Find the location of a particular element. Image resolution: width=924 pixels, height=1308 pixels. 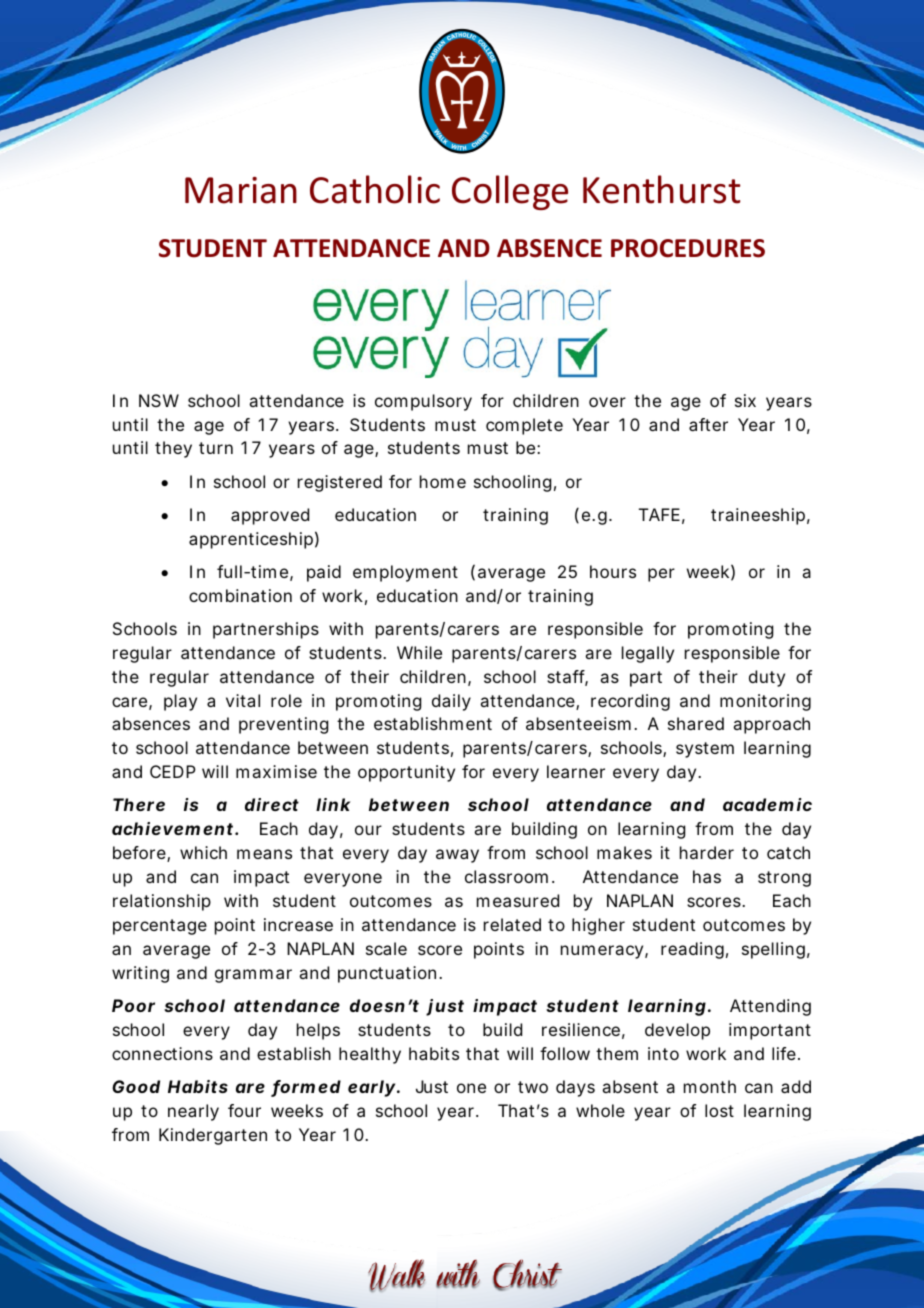

turn is located at coordinates (216, 448).
